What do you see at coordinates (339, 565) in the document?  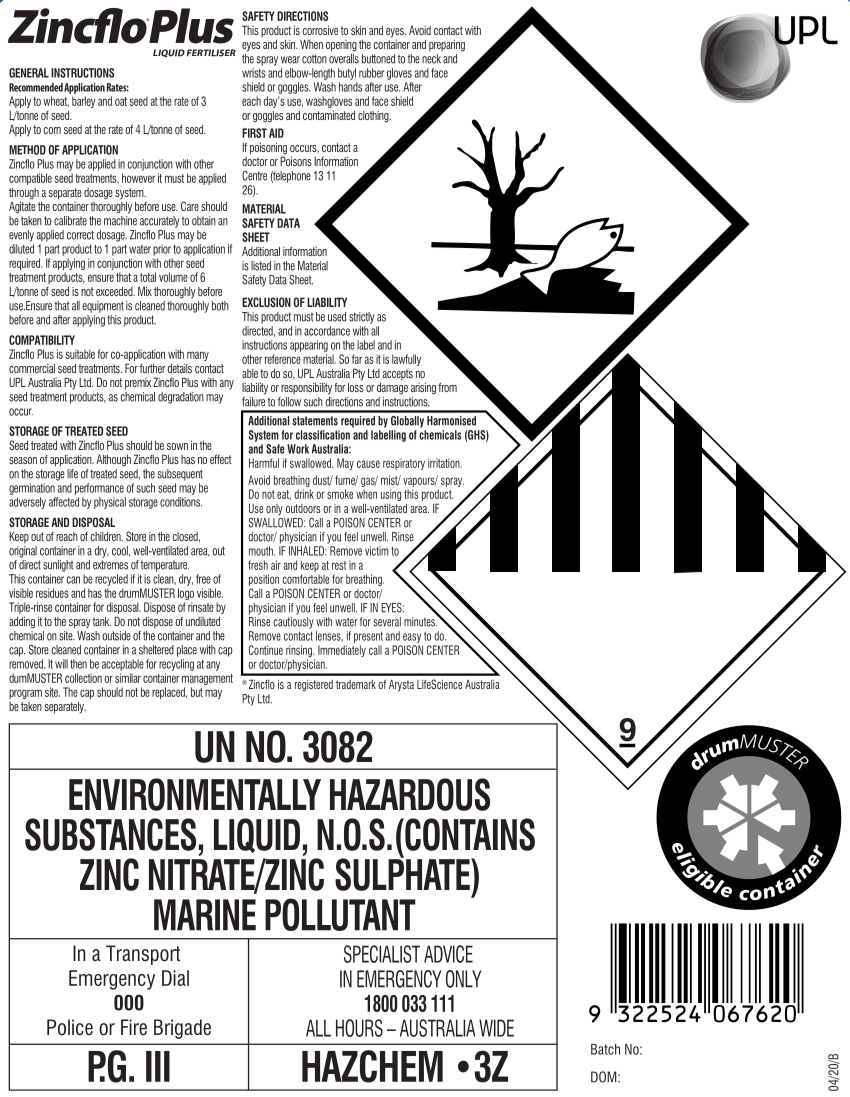 I see `rest` at bounding box center [339, 565].
